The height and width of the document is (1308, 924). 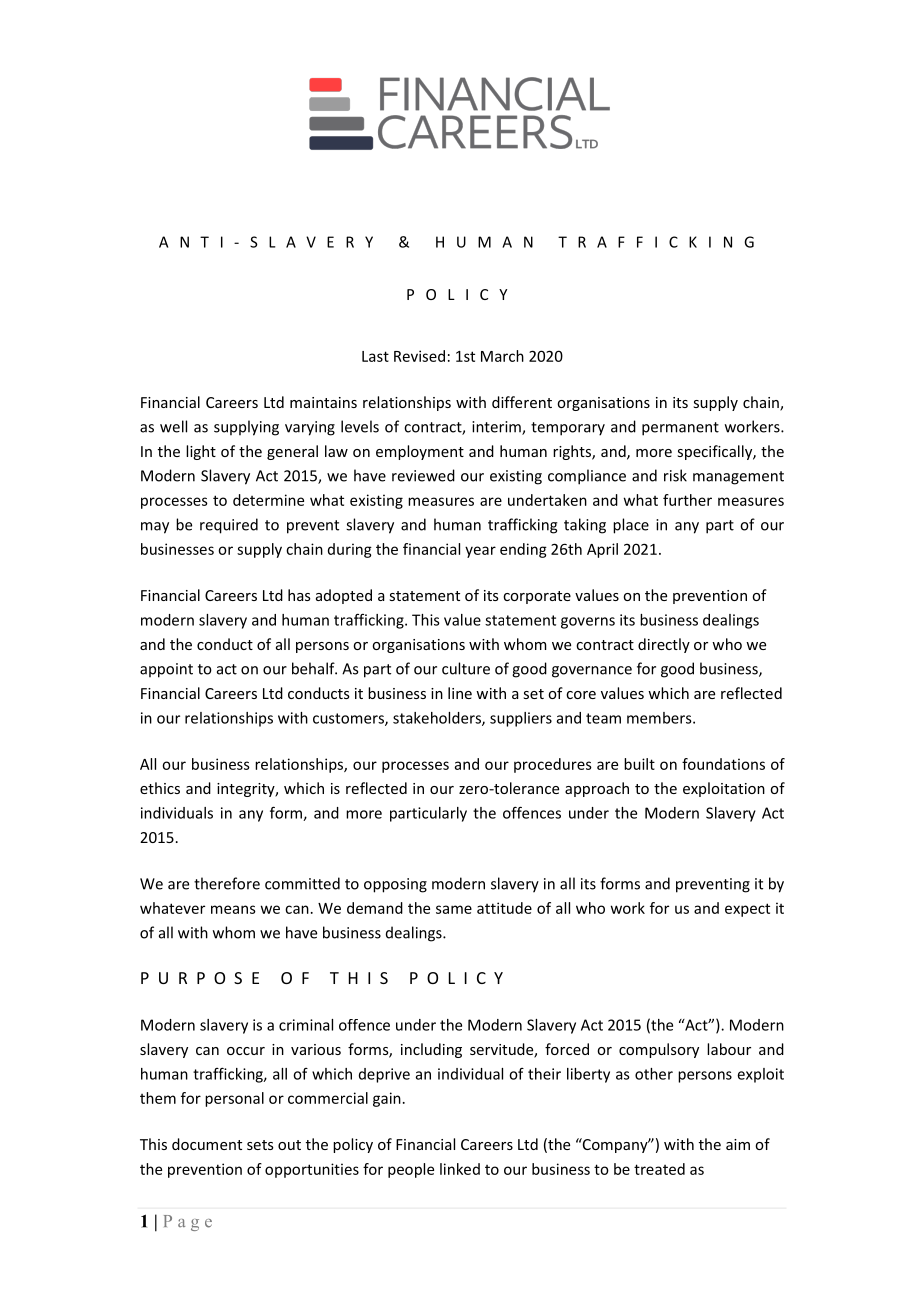 What do you see at coordinates (680, 429) in the document?
I see `permanent` at bounding box center [680, 429].
